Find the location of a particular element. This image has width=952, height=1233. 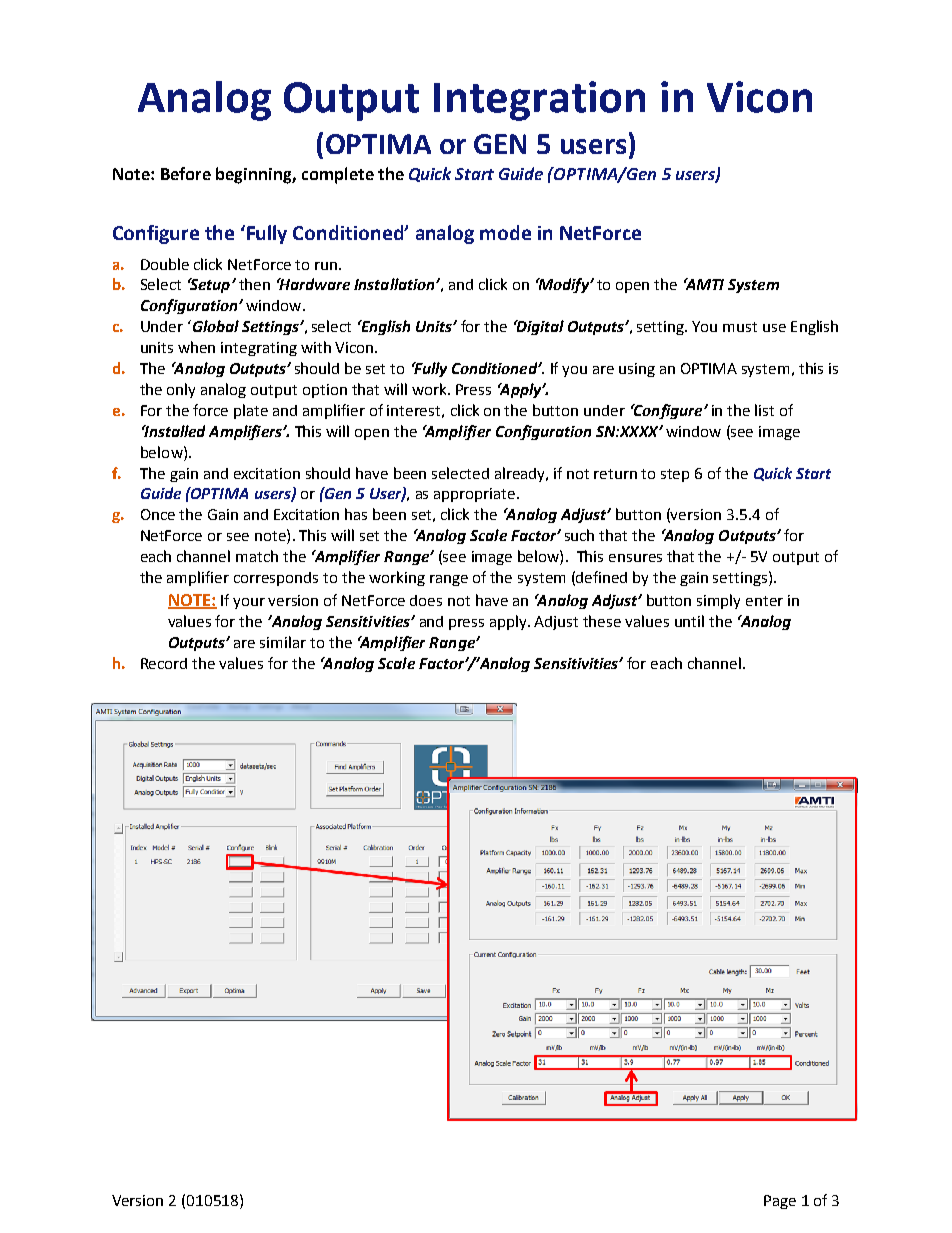

until is located at coordinates (689, 621).
